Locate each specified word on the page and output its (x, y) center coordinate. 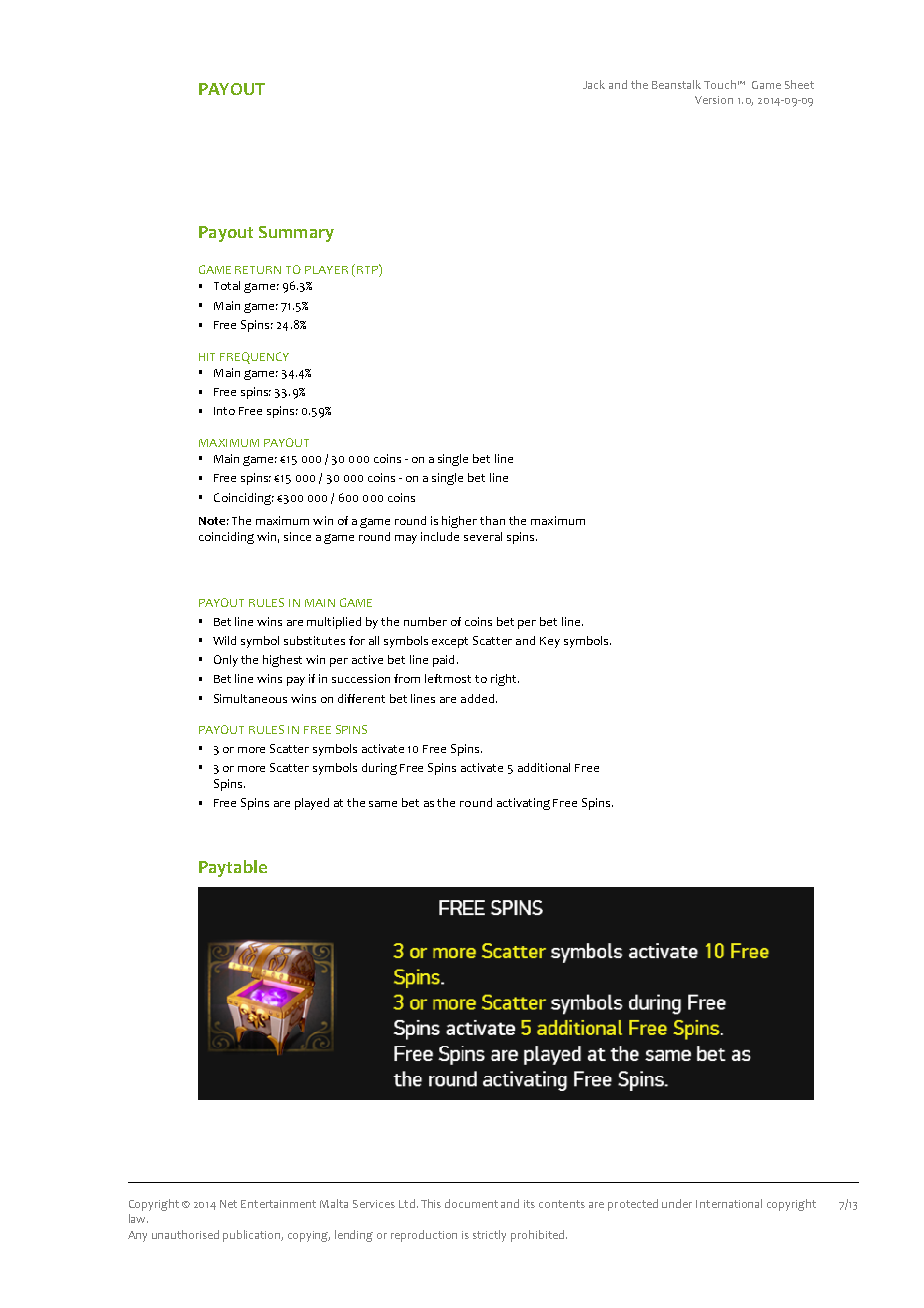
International (729, 1203)
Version (714, 100)
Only (226, 661)
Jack (594, 84)
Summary (296, 234)
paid (443, 661)
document (471, 1203)
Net (228, 1204)
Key (550, 642)
